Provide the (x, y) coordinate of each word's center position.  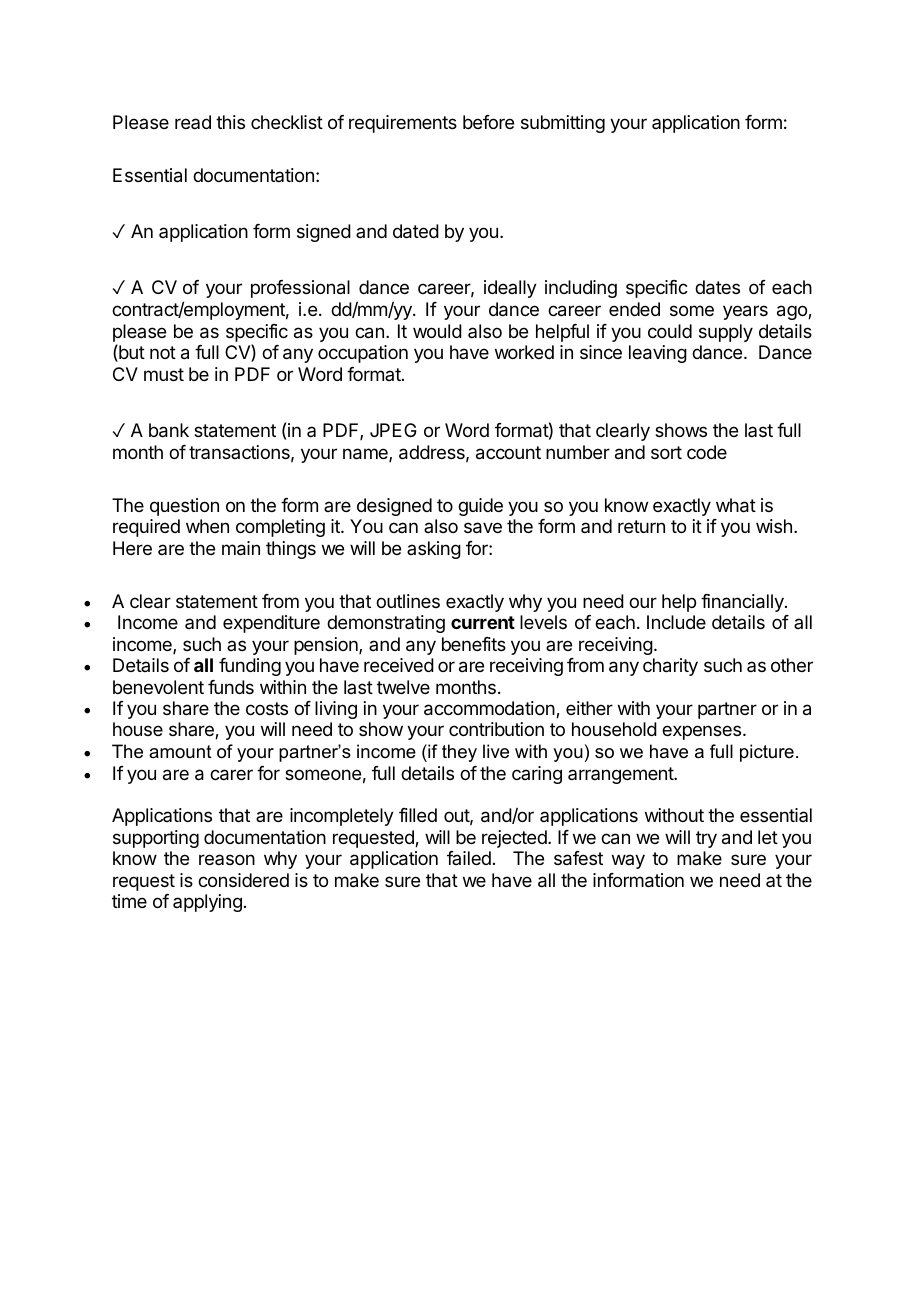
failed (469, 858)
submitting (563, 124)
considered (243, 880)
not (163, 352)
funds (231, 687)
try (706, 839)
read (193, 122)
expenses (703, 732)
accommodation (489, 708)
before (488, 122)
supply (726, 333)
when (207, 526)
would (437, 331)
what (736, 505)
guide (480, 507)
